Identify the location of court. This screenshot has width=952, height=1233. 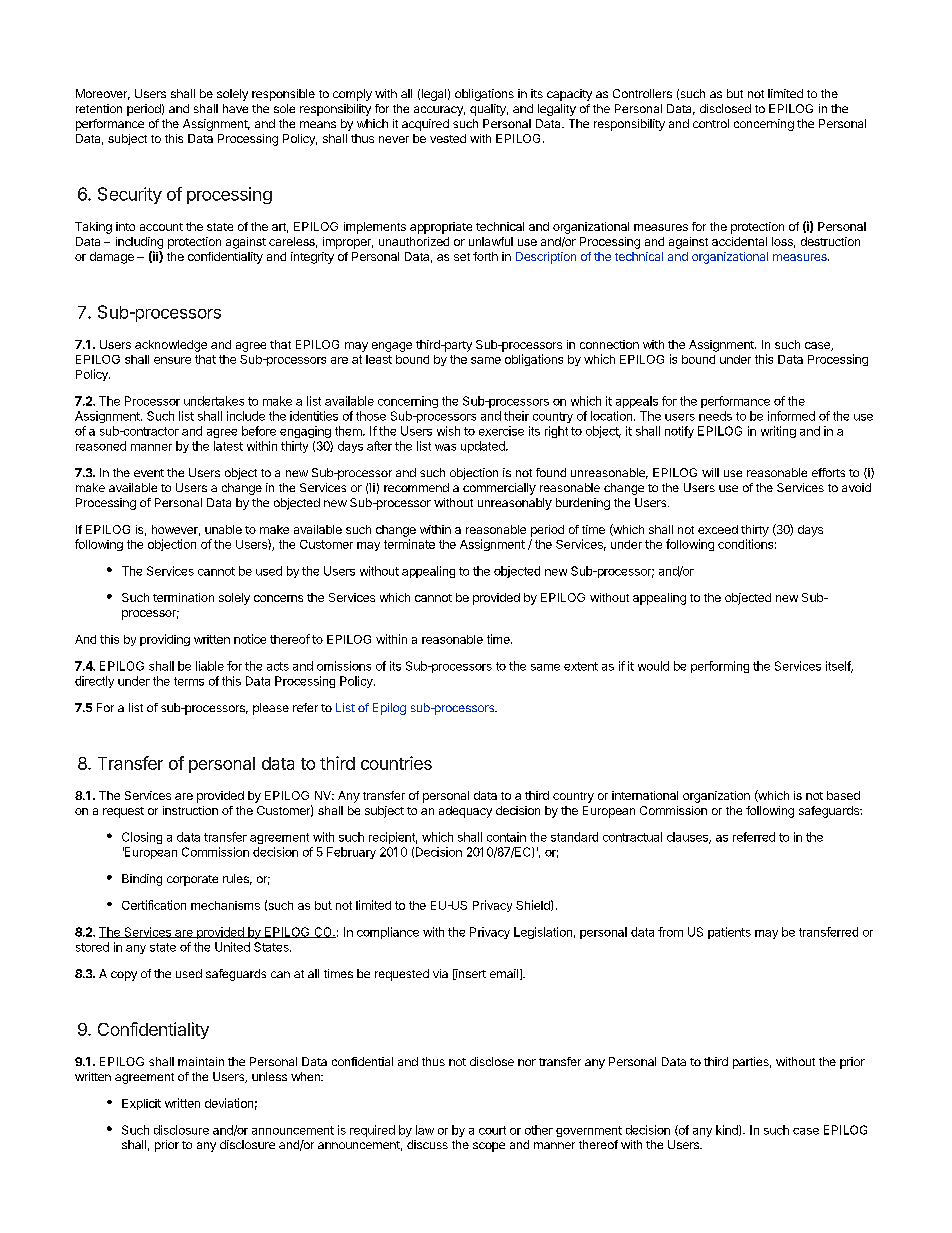
(492, 1130).
